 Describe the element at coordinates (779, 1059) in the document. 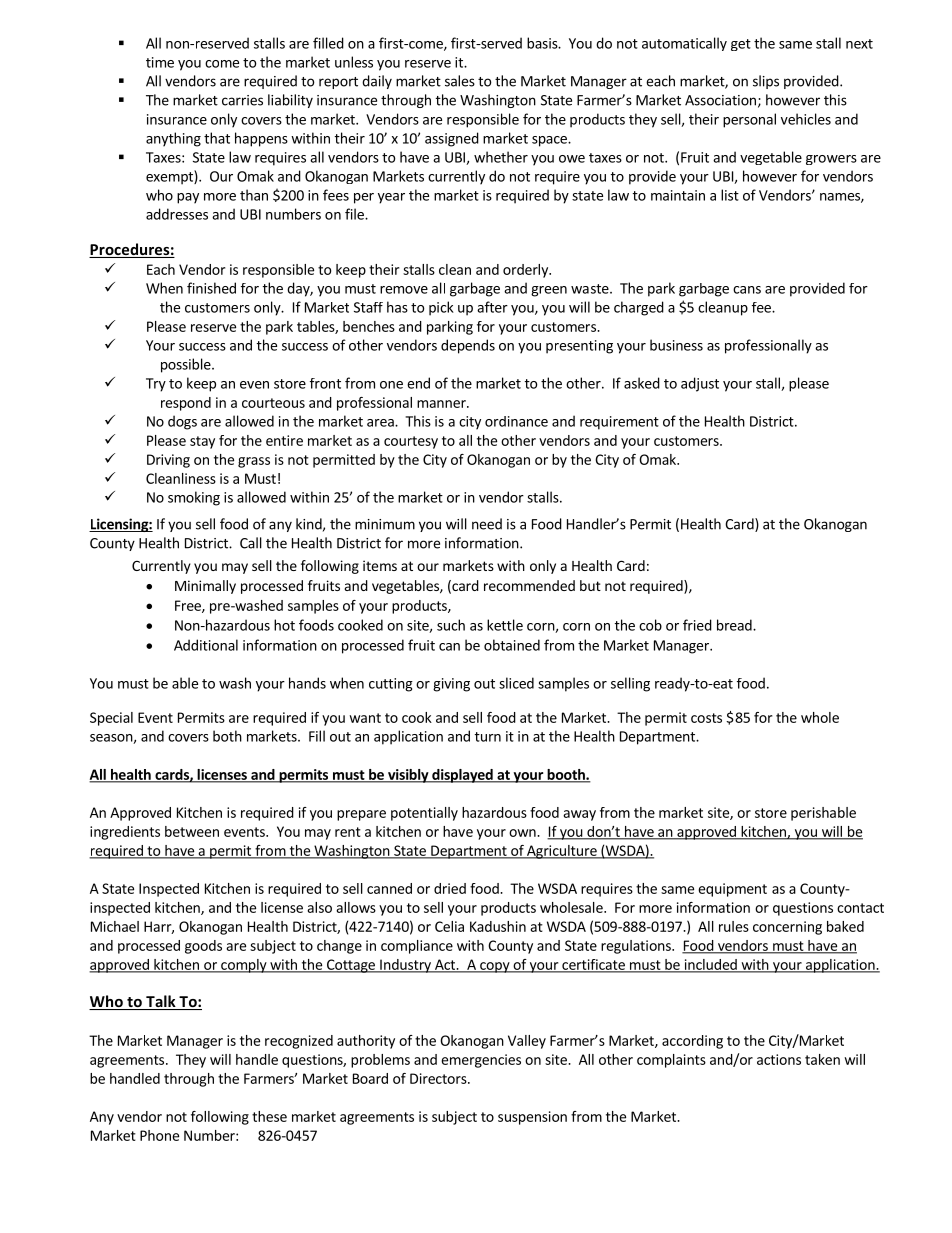

I see `actions` at that location.
